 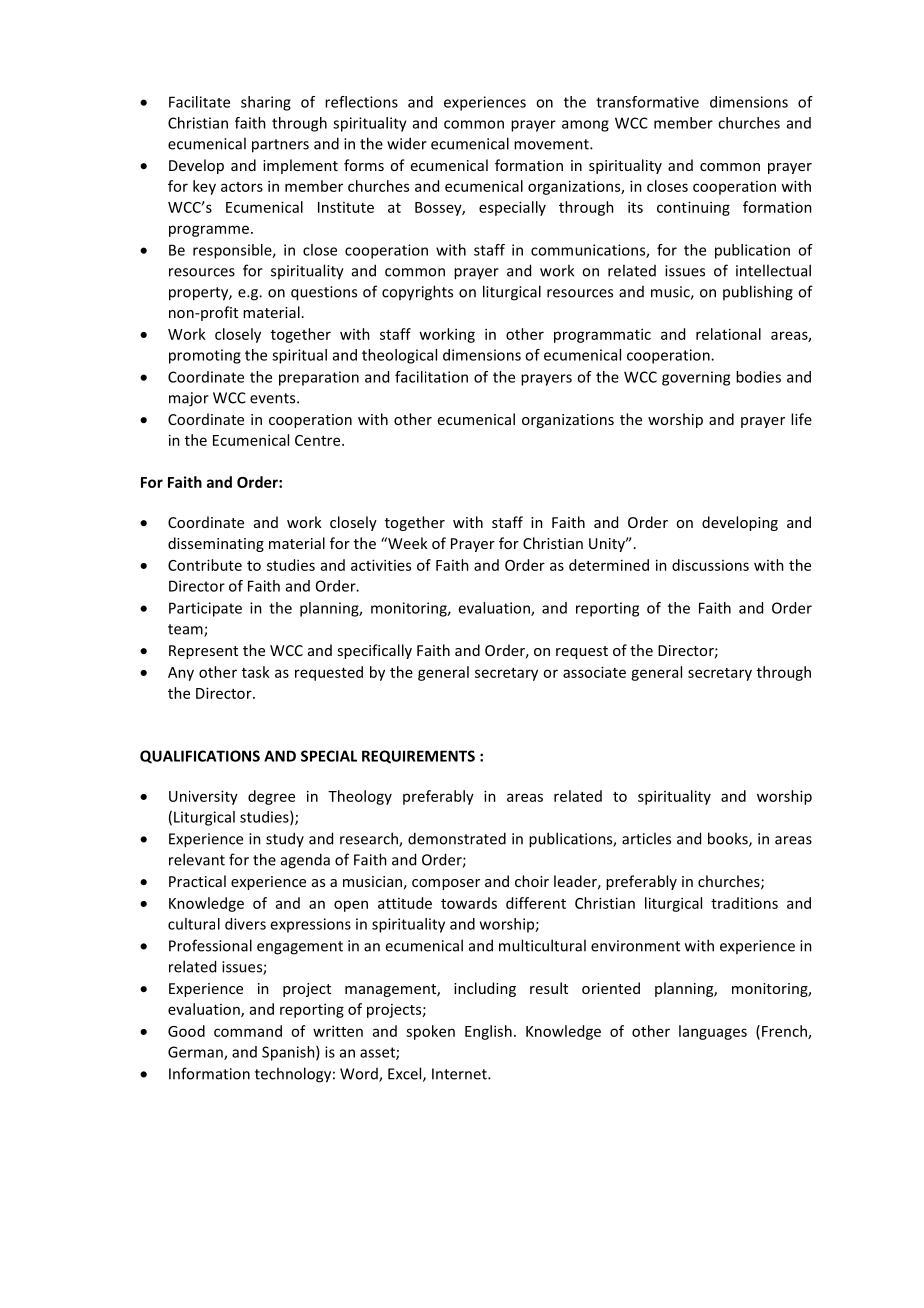 I want to click on relational, so click(x=728, y=334).
